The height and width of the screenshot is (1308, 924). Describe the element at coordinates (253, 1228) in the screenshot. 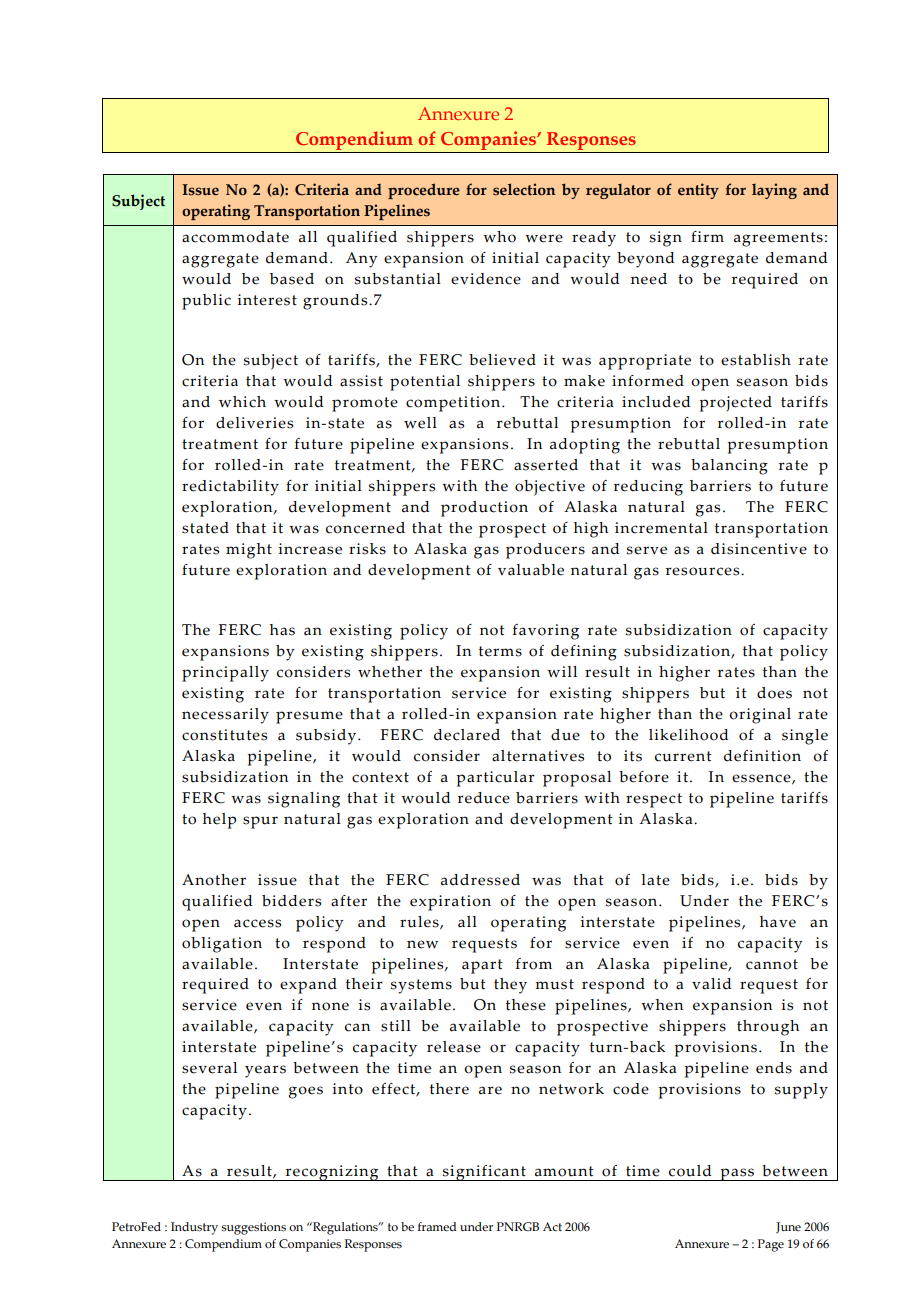

I see `suggestions` at that location.
